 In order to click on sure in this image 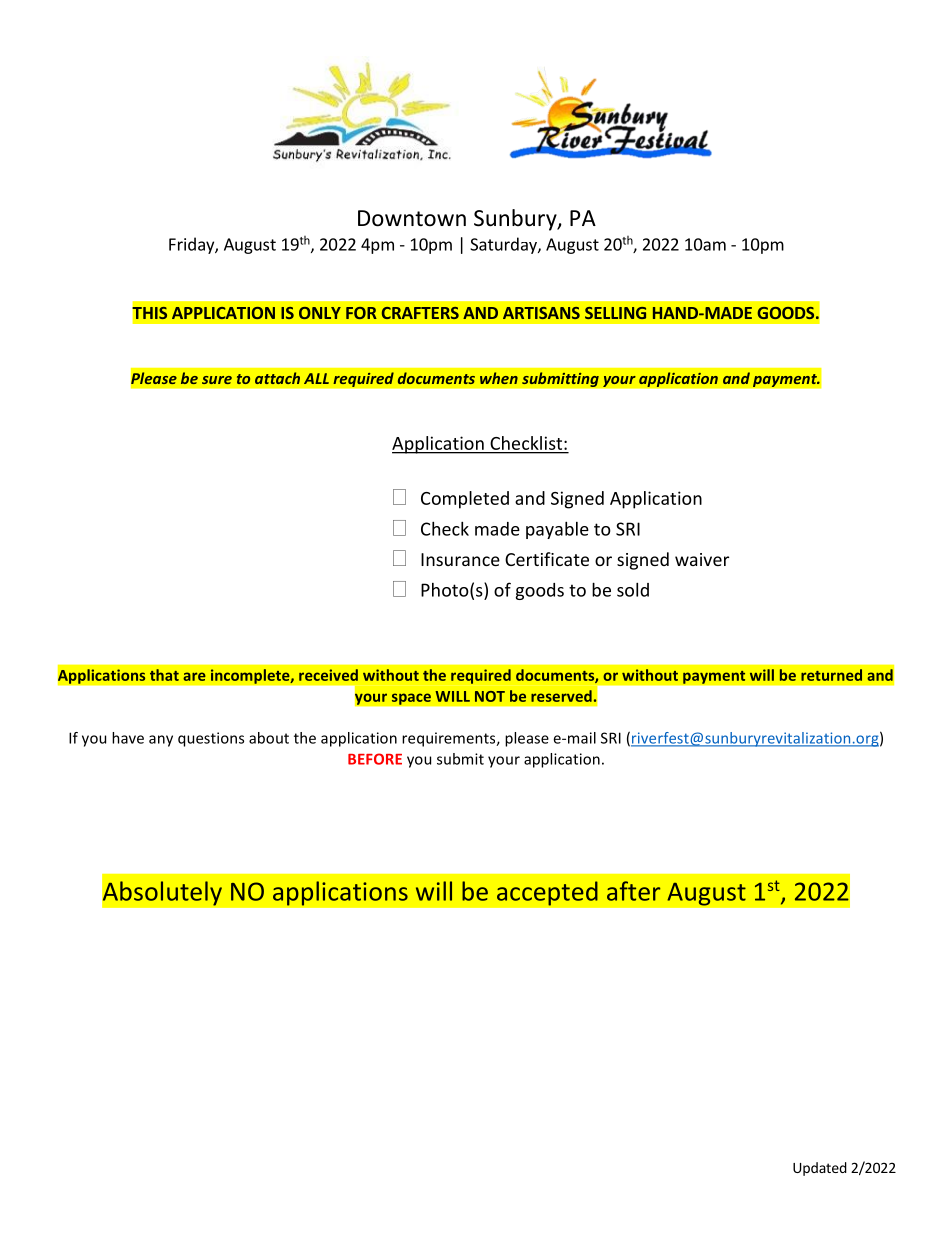, I will do `click(217, 380)`.
